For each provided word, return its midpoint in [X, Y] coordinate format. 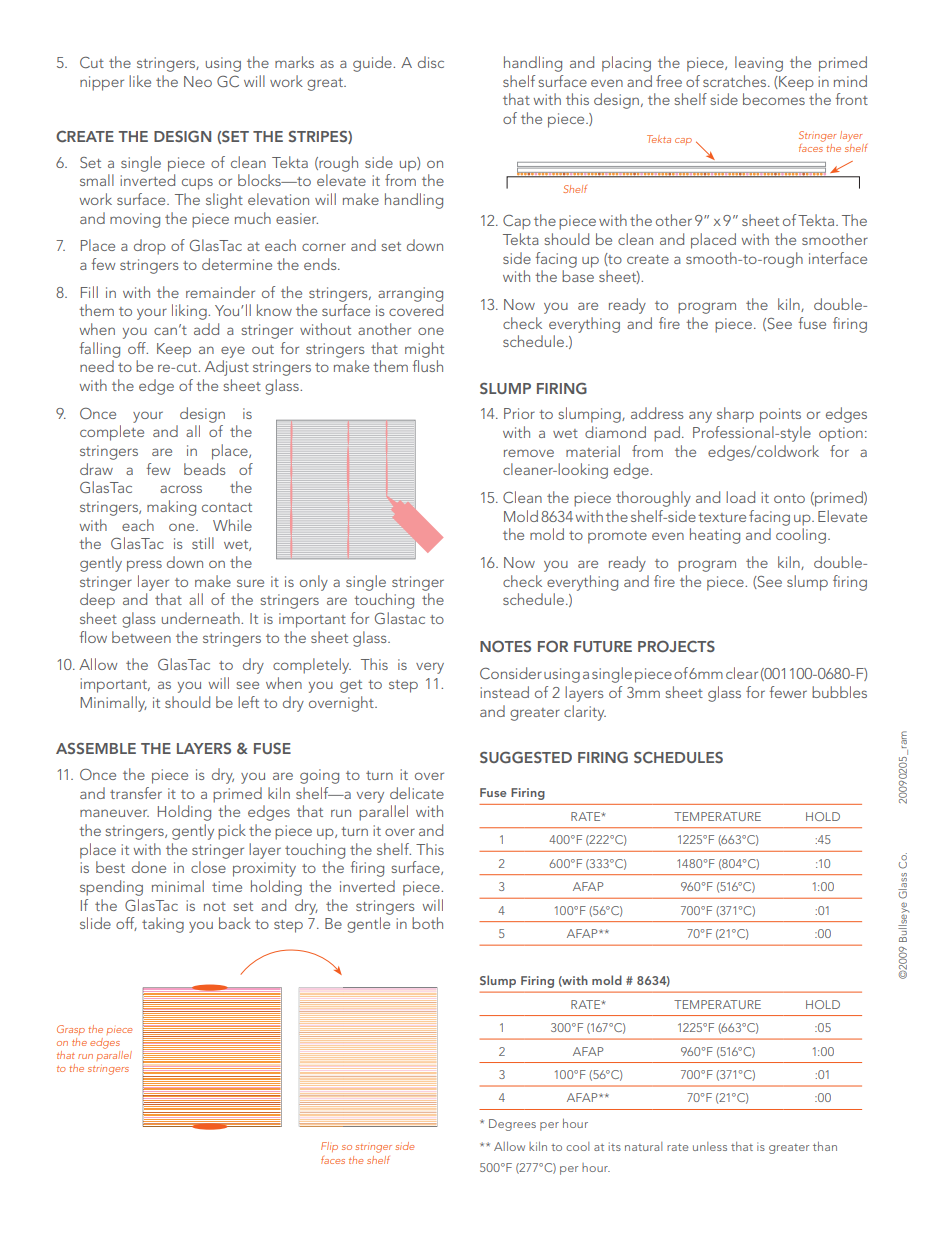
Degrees [512, 1125]
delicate [417, 793]
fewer [788, 692]
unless [710, 1146]
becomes [774, 99]
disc [431, 62]
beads [204, 469]
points [780, 415]
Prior [519, 413]
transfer [136, 793]
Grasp [71, 1030]
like [140, 81]
